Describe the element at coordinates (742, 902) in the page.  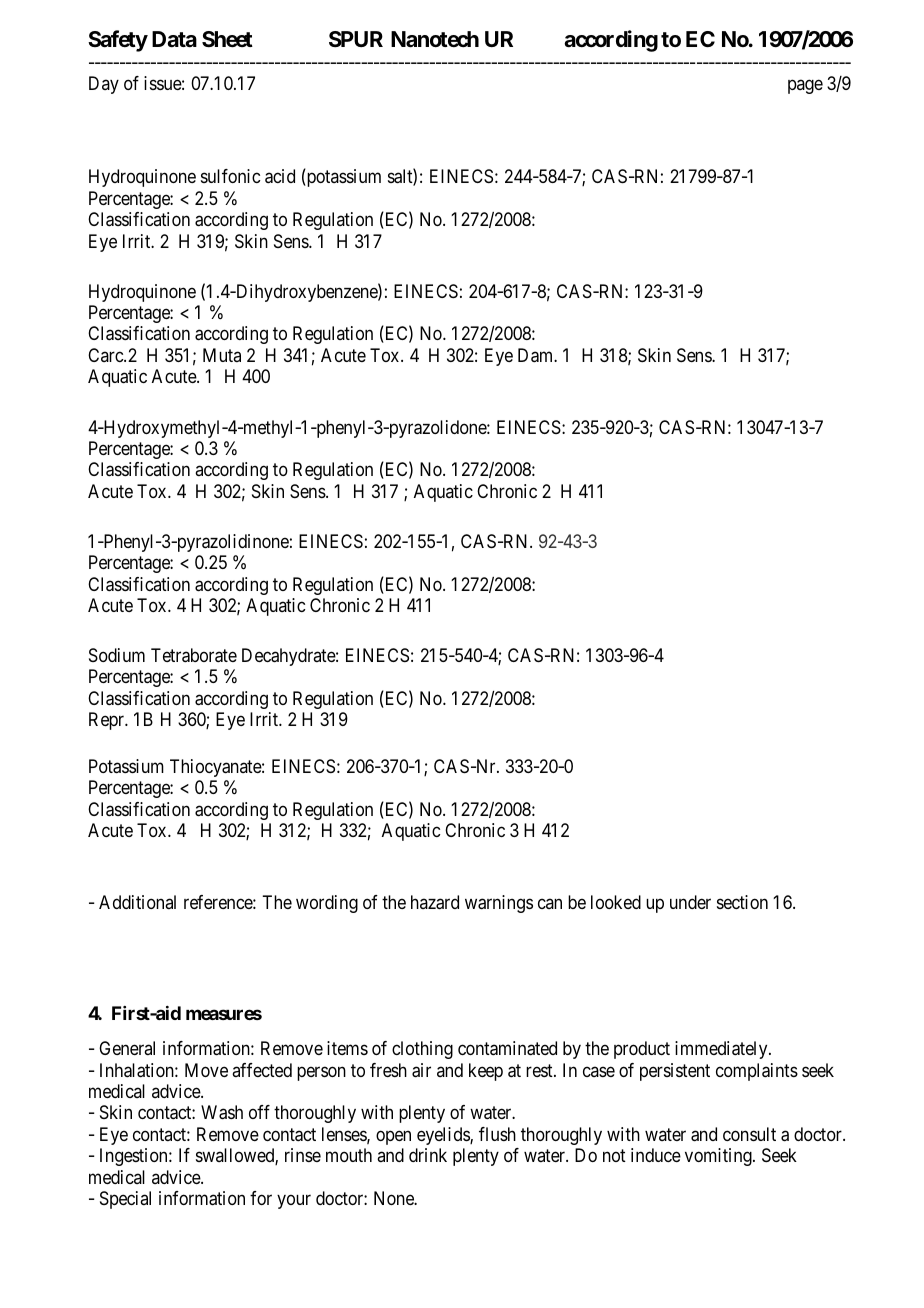
I see `section` at that location.
